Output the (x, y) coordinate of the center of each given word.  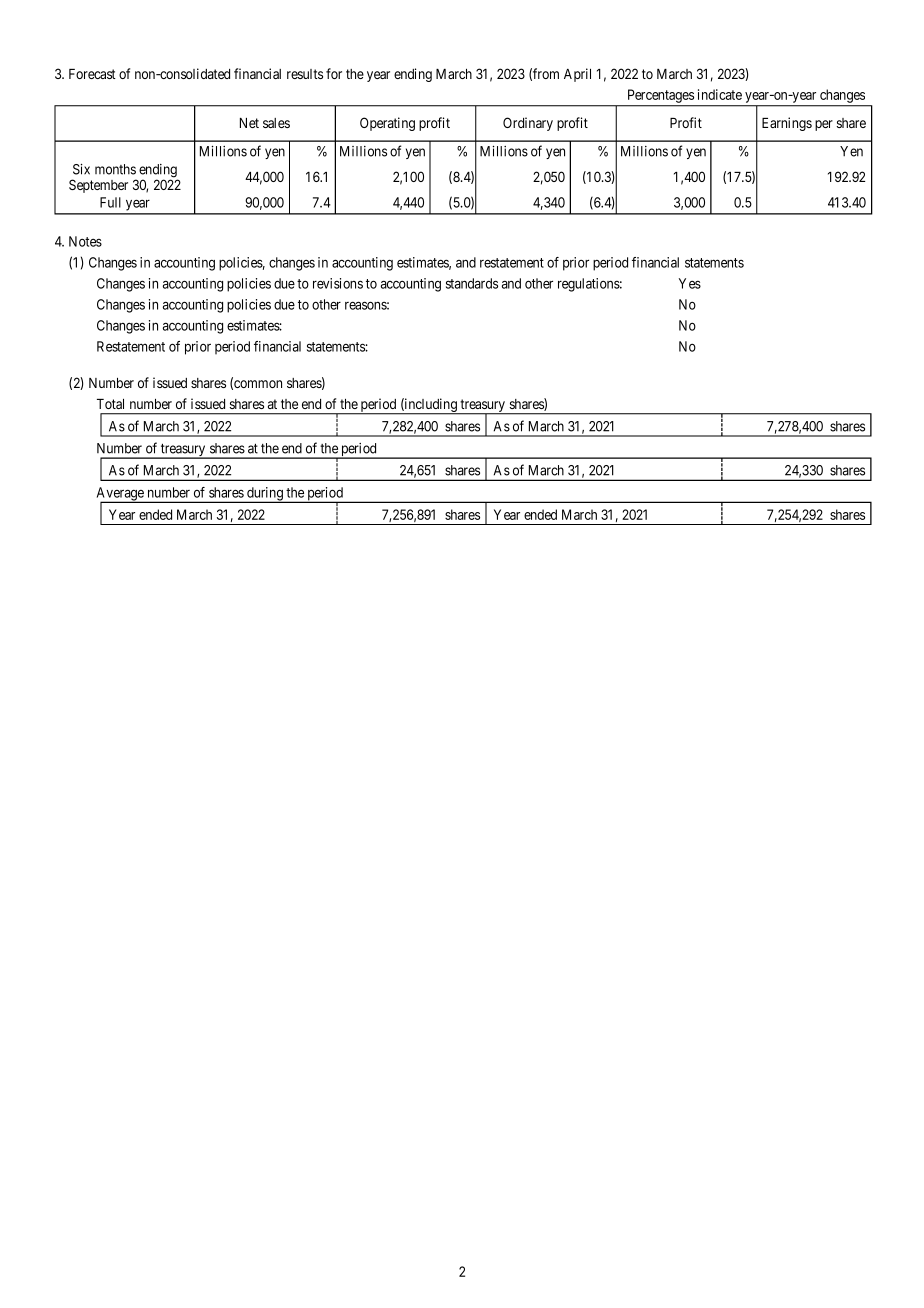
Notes (85, 241)
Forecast (92, 74)
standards (472, 283)
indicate (720, 94)
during (265, 495)
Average (121, 495)
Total (110, 404)
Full (110, 202)
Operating (387, 124)
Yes (690, 283)
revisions (338, 283)
